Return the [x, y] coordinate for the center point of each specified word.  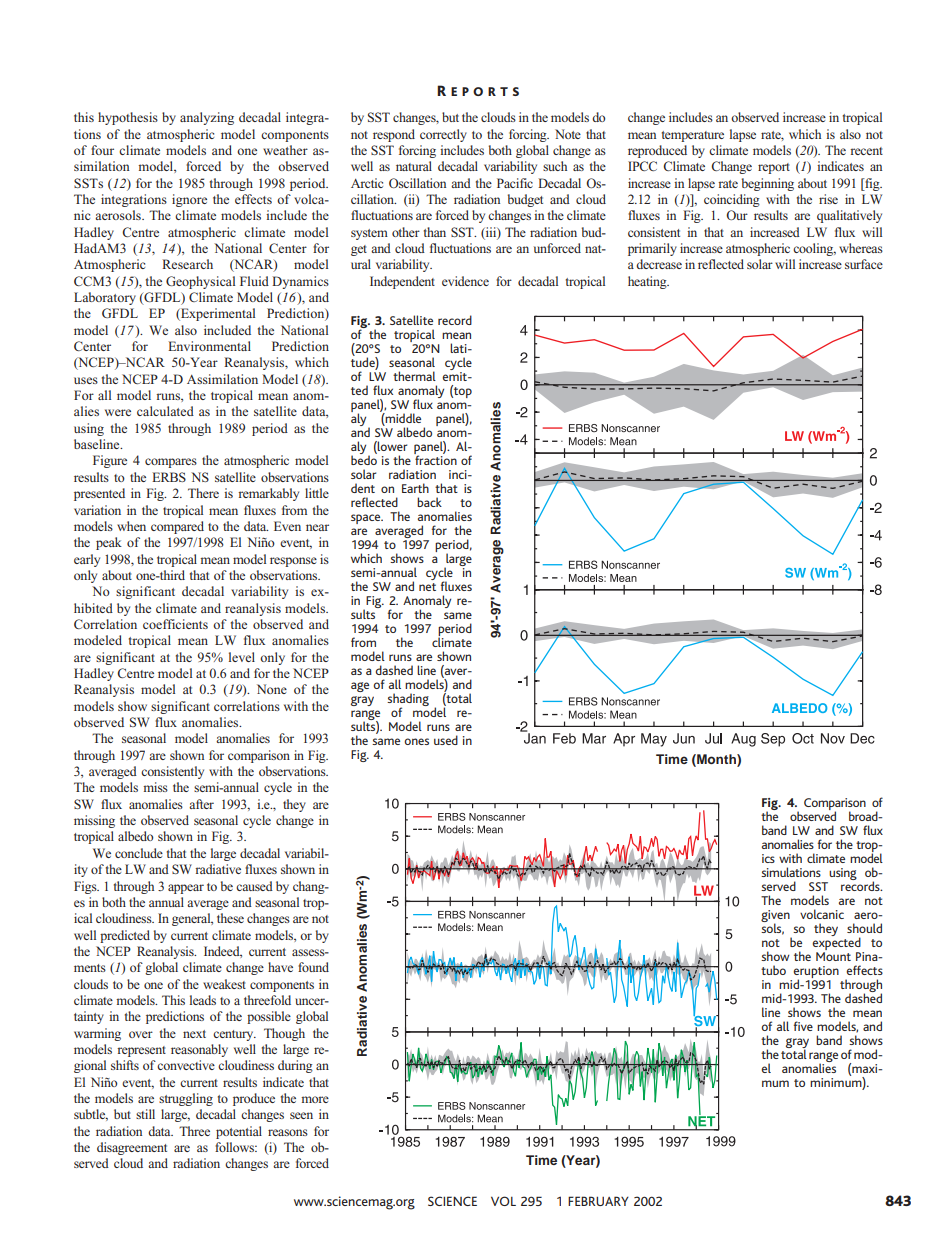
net [427, 587]
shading [408, 700]
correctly [443, 135]
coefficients [175, 624]
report [774, 168]
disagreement [132, 1148]
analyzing [207, 118]
